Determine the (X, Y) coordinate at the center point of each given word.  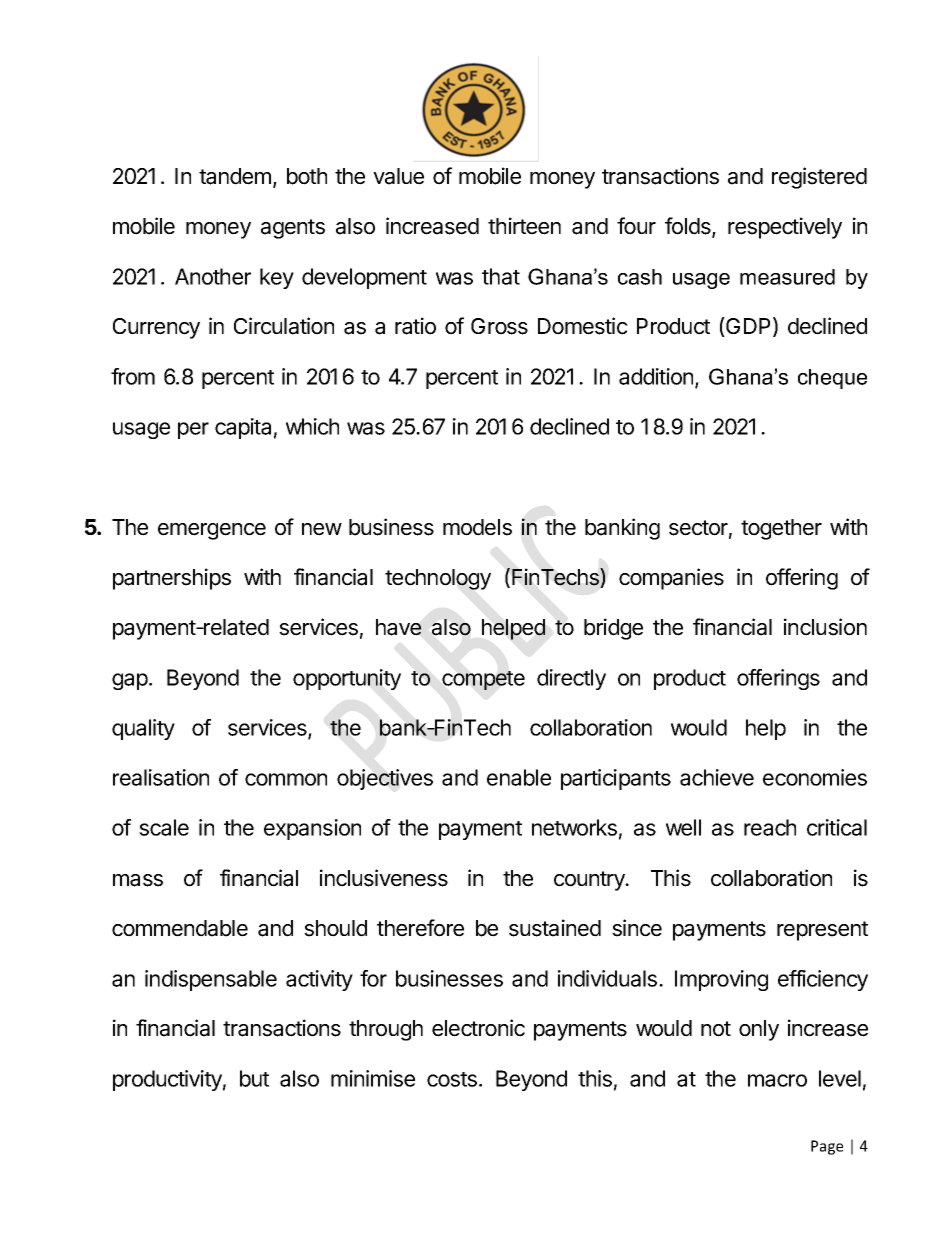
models (477, 527)
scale (164, 827)
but (254, 1078)
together (781, 529)
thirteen (524, 226)
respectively (785, 228)
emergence (212, 531)
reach (770, 827)
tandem (235, 176)
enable (519, 777)
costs (452, 1079)
